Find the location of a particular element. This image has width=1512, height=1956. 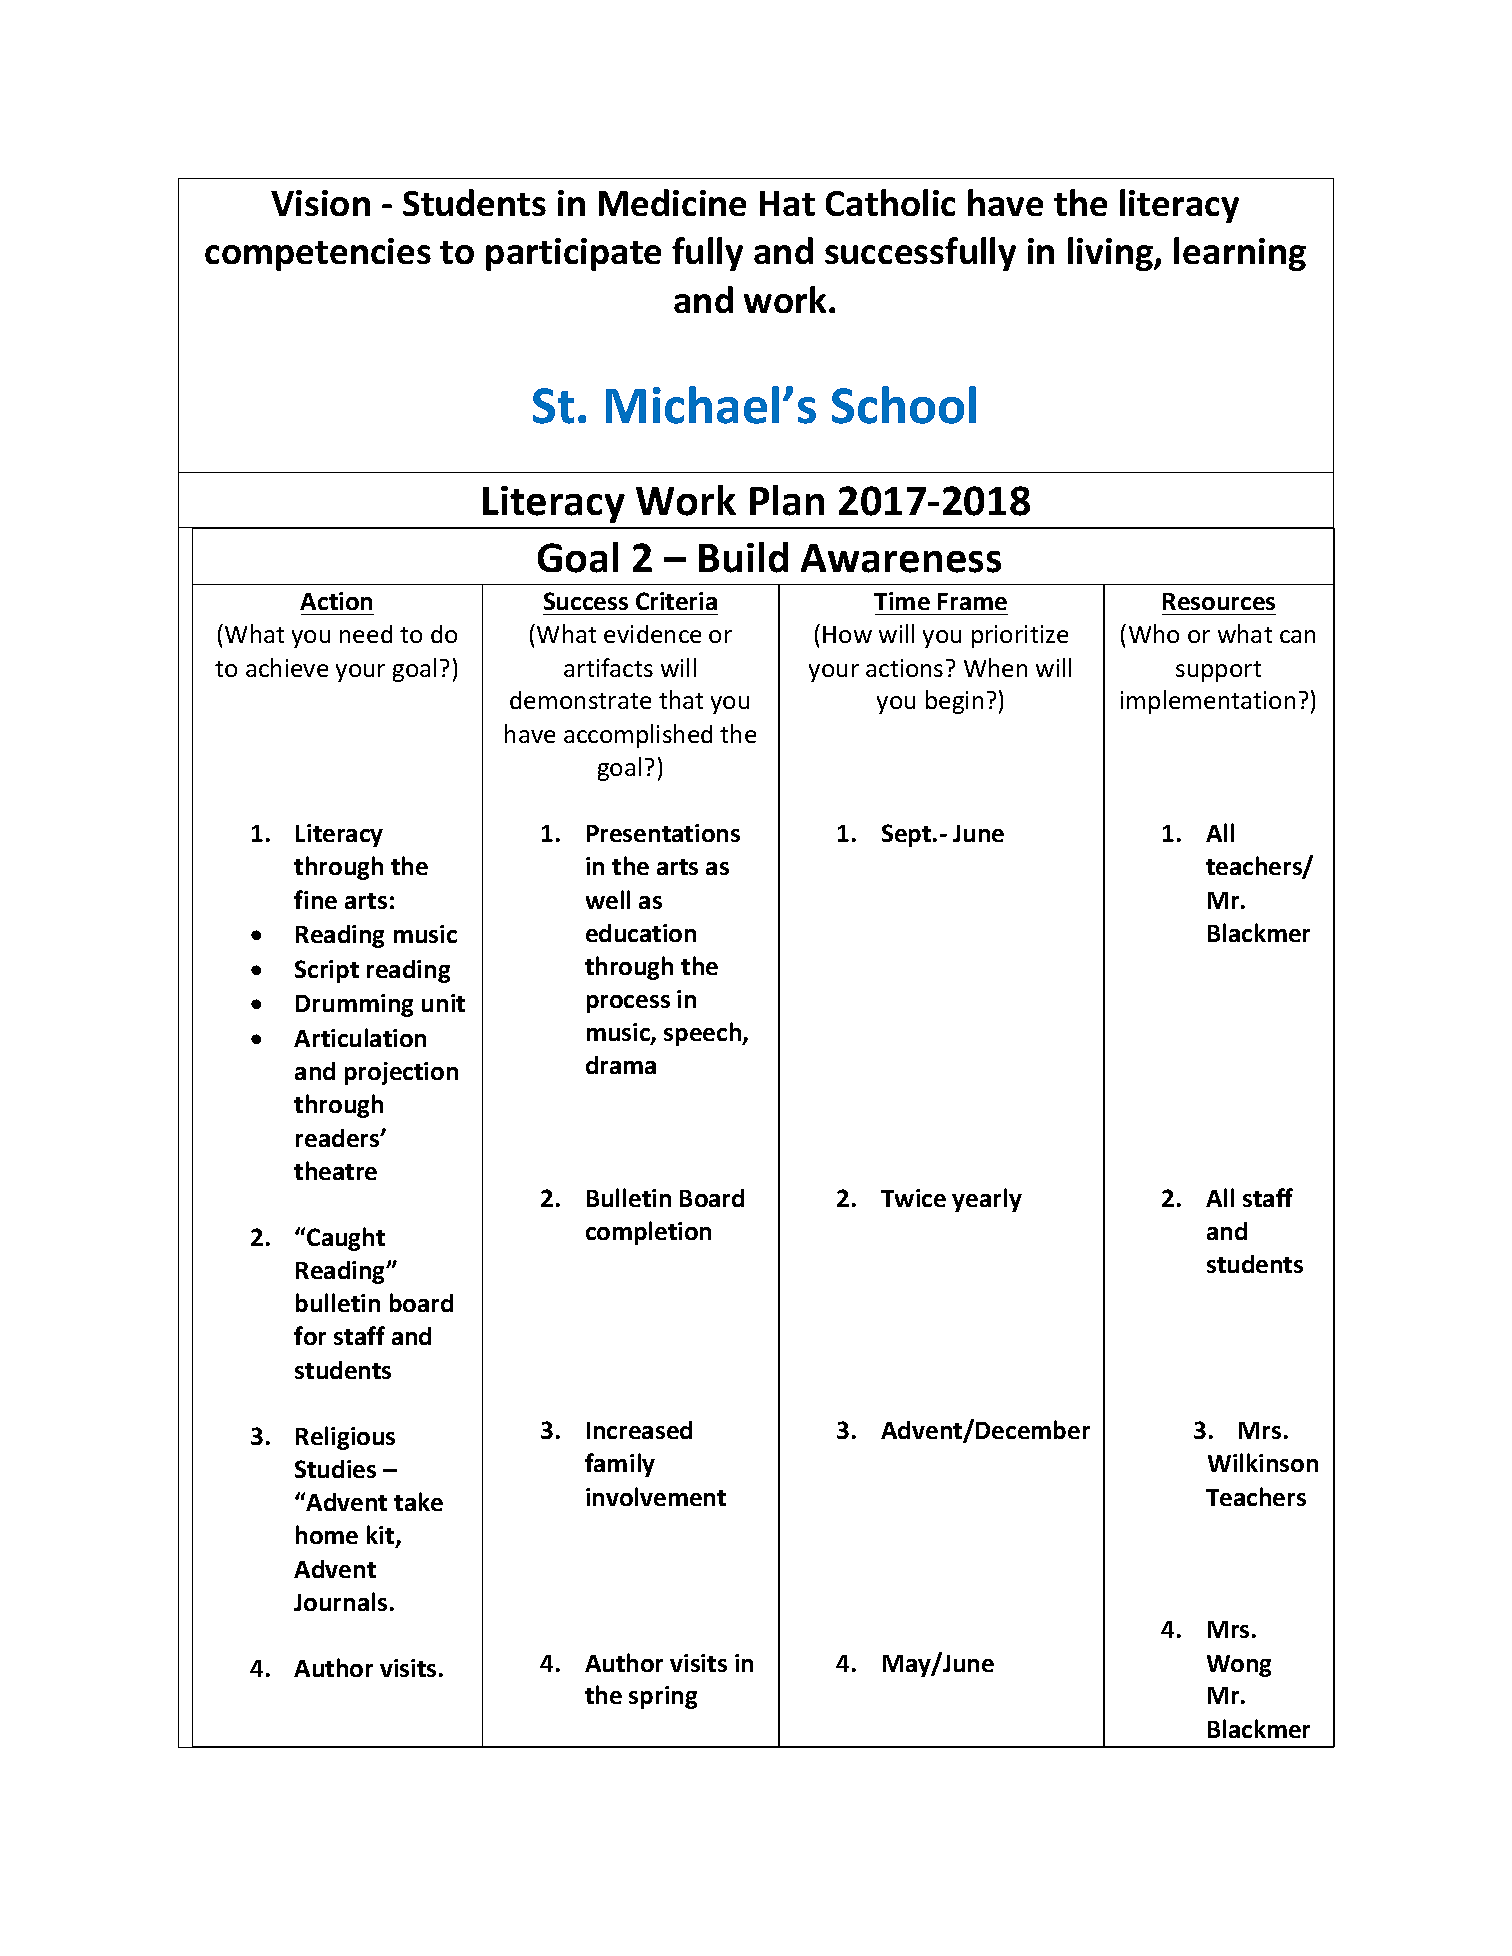

Catholic is located at coordinates (890, 202).
